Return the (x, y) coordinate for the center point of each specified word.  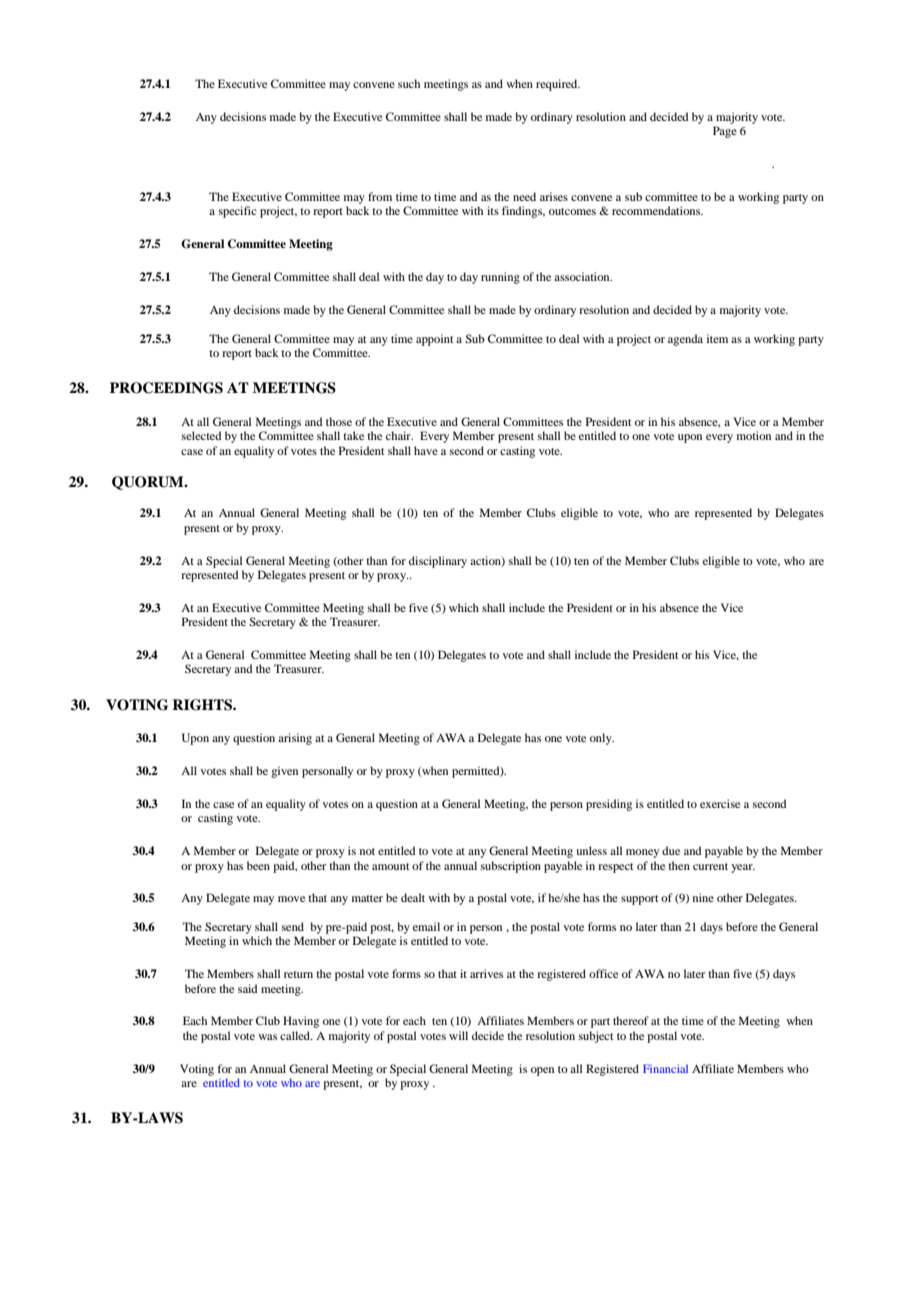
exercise (720, 803)
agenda (685, 340)
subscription (511, 867)
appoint (434, 340)
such (409, 83)
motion (754, 435)
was (267, 1037)
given (284, 772)
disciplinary (438, 562)
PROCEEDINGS (166, 388)
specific (238, 212)
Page (725, 132)
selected (201, 435)
